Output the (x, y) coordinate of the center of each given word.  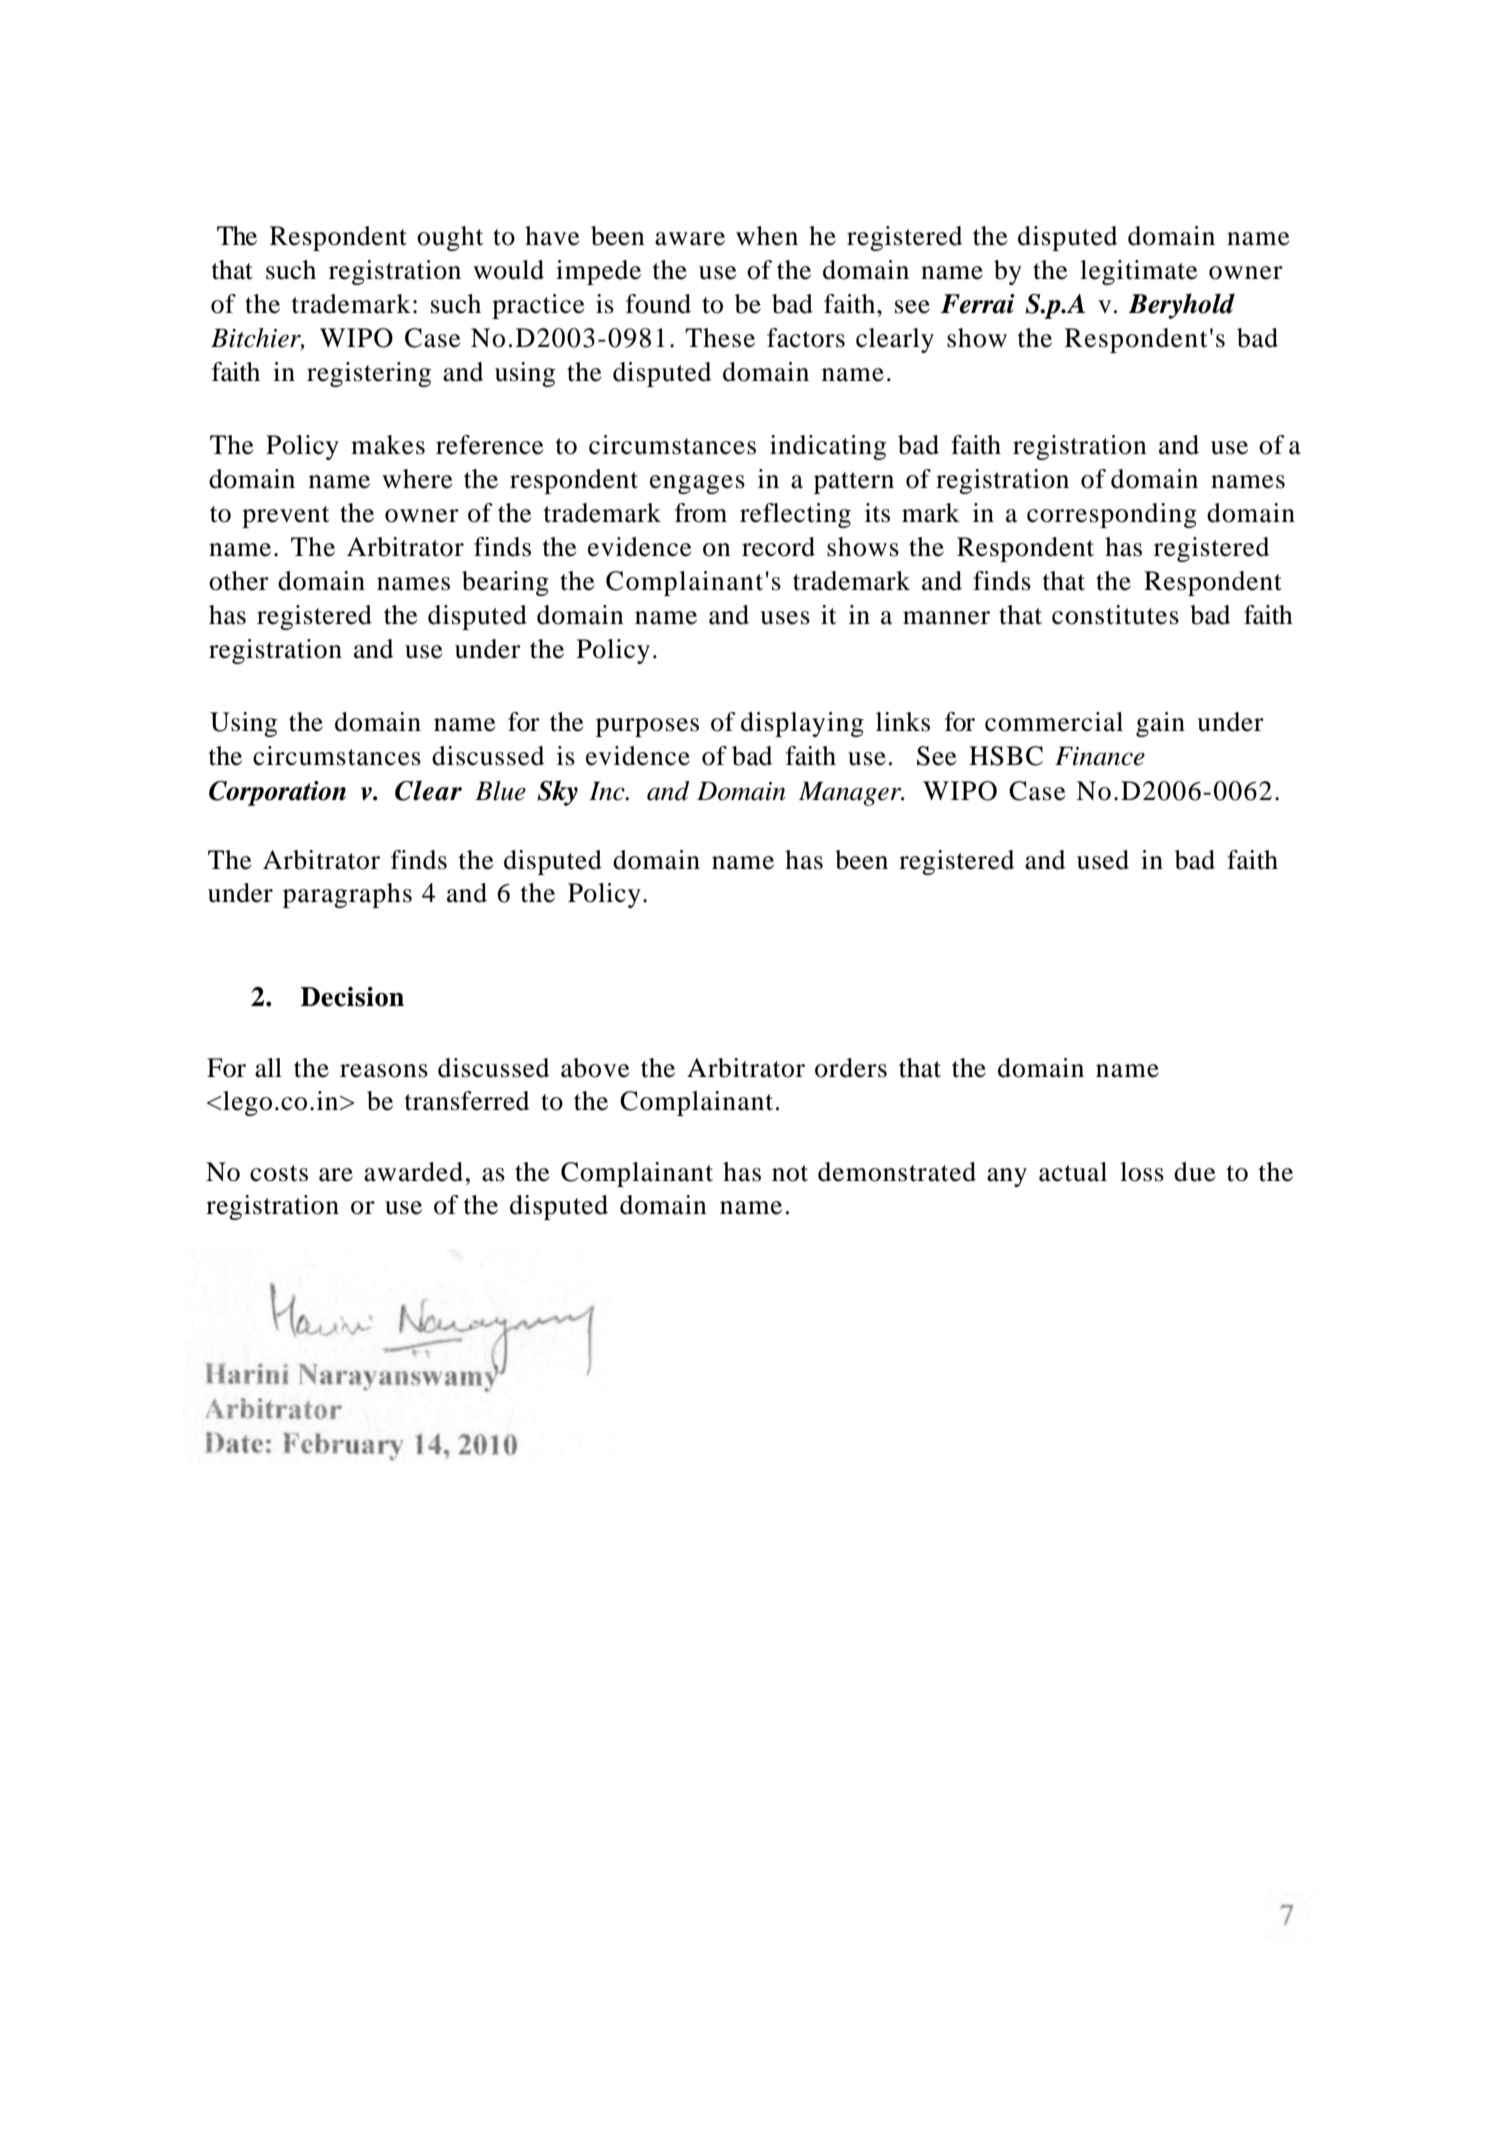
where (417, 479)
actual (1073, 1172)
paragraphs (347, 895)
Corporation (277, 793)
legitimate (1138, 272)
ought (450, 238)
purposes (647, 727)
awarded (413, 1172)
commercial (1054, 722)
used (1103, 860)
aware (690, 239)
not (790, 1173)
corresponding (1112, 515)
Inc (608, 791)
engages (697, 484)
